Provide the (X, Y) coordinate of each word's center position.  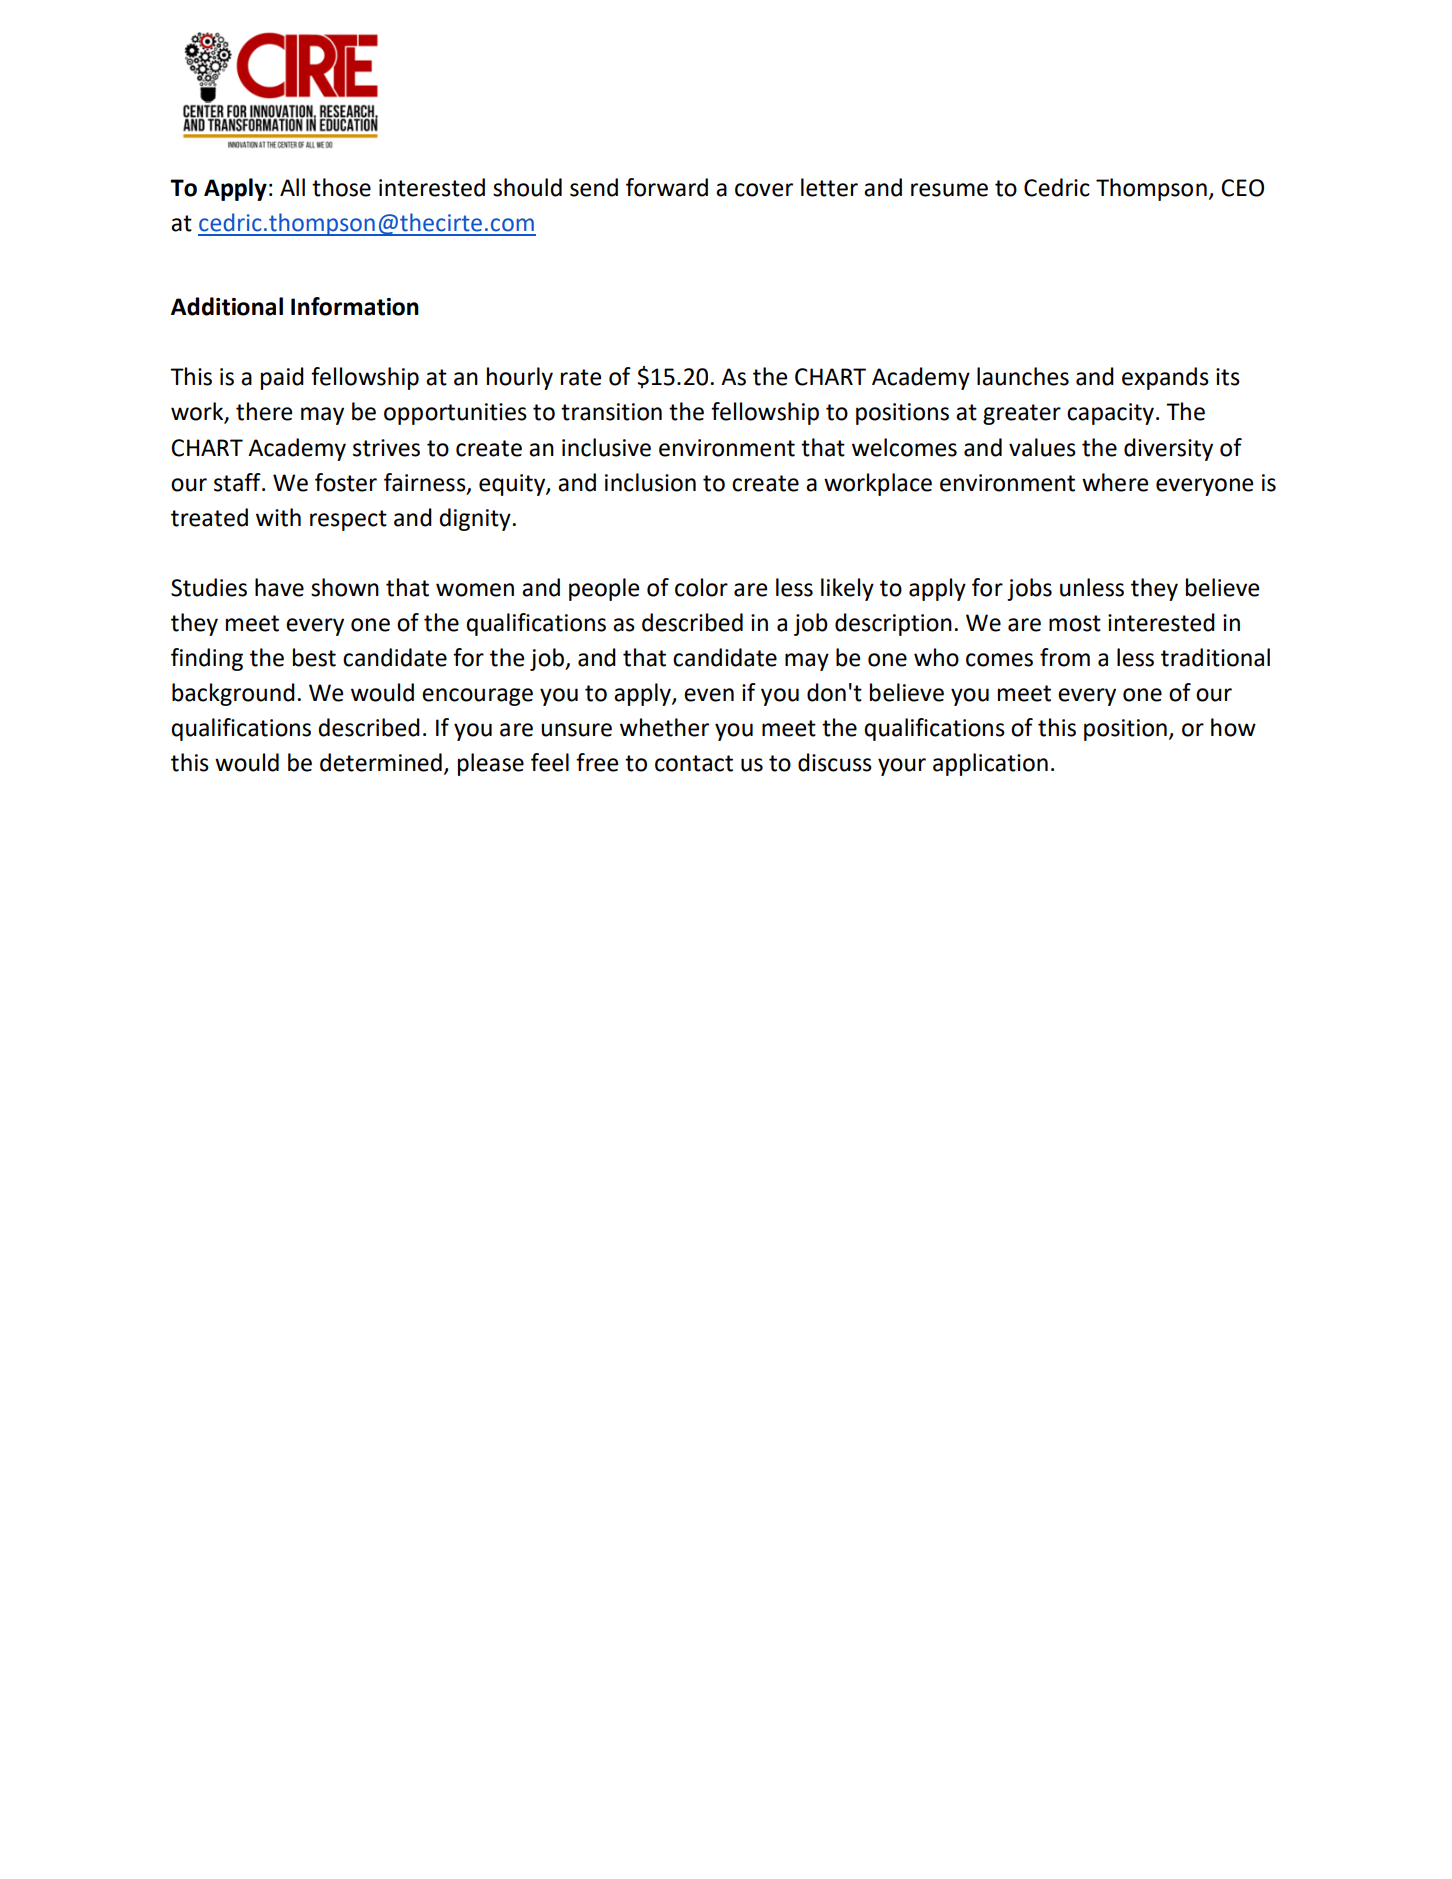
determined (381, 762)
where (1115, 482)
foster (346, 482)
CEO (1242, 188)
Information (355, 306)
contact (694, 763)
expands (1165, 378)
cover (764, 190)
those (341, 187)
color (701, 587)
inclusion (650, 482)
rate (581, 377)
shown (345, 587)
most (1075, 623)
